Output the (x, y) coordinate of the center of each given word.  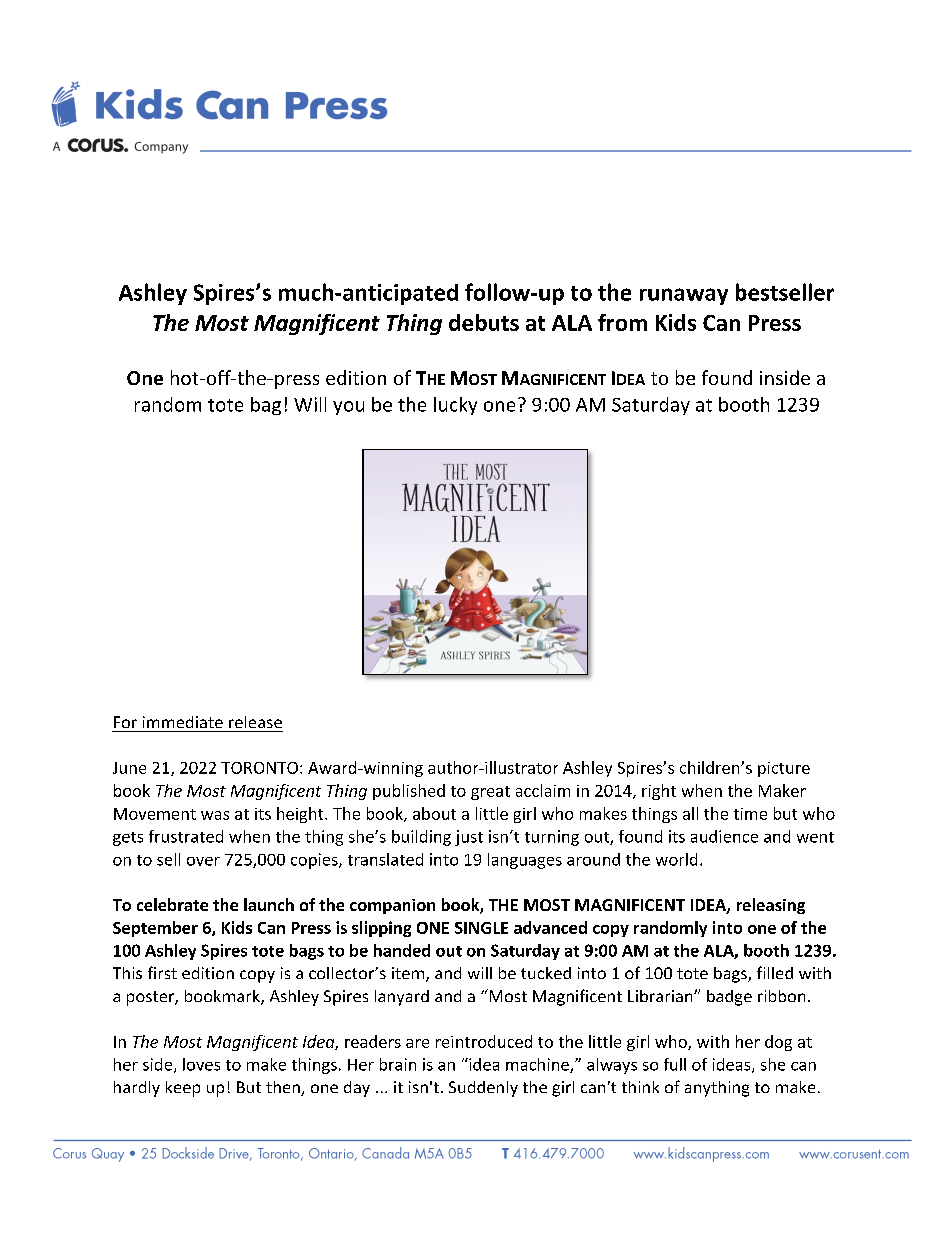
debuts (484, 322)
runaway (684, 296)
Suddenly (483, 1089)
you (348, 408)
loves (201, 1064)
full (675, 1064)
